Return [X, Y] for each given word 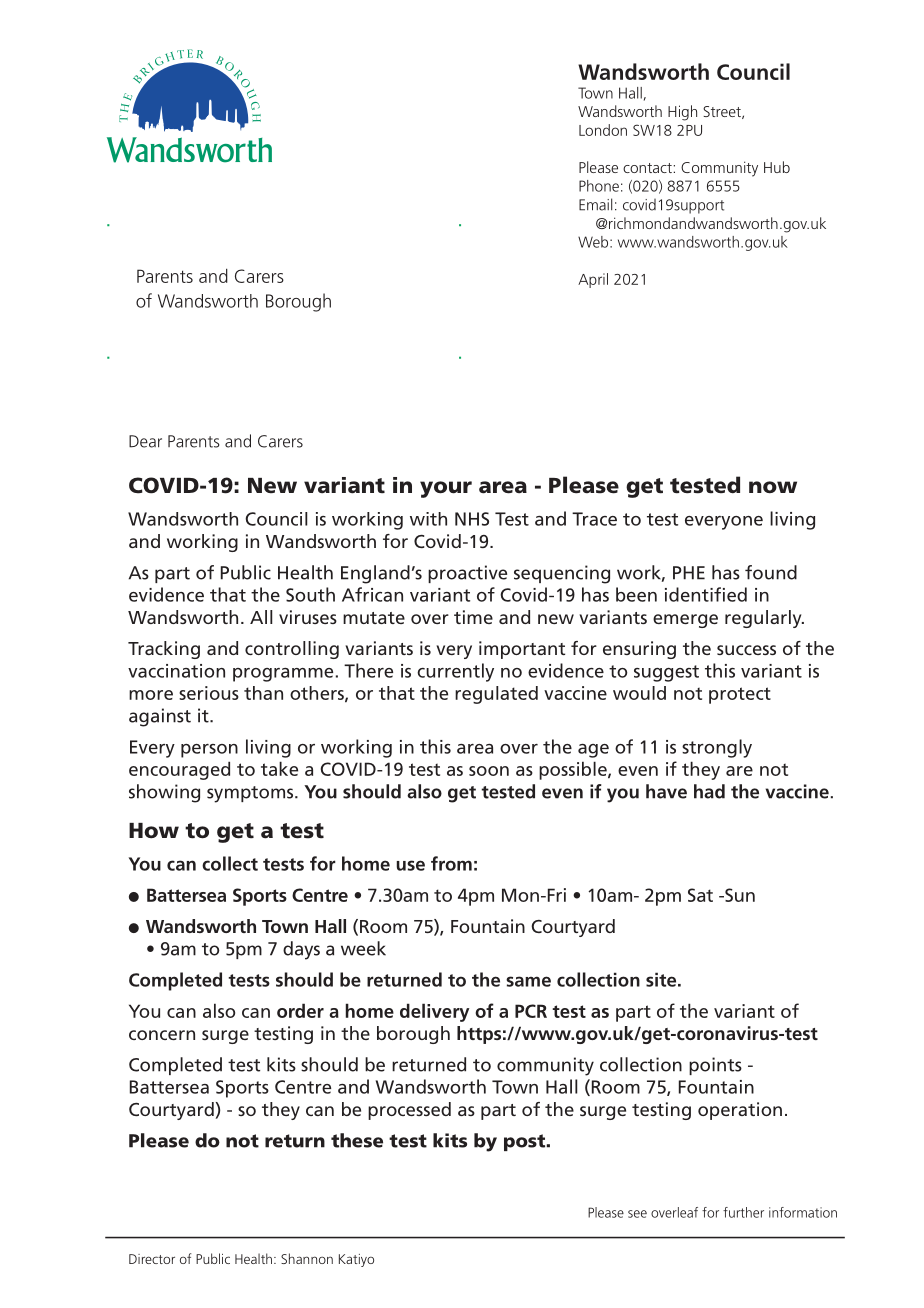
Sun [739, 895]
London [603, 130]
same [528, 981]
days [301, 950]
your [446, 489]
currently [455, 672]
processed [409, 1111]
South [310, 594]
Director [152, 1259]
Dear [145, 441]
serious [209, 693]
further [743, 1212]
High [682, 113]
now [773, 487]
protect [740, 695]
